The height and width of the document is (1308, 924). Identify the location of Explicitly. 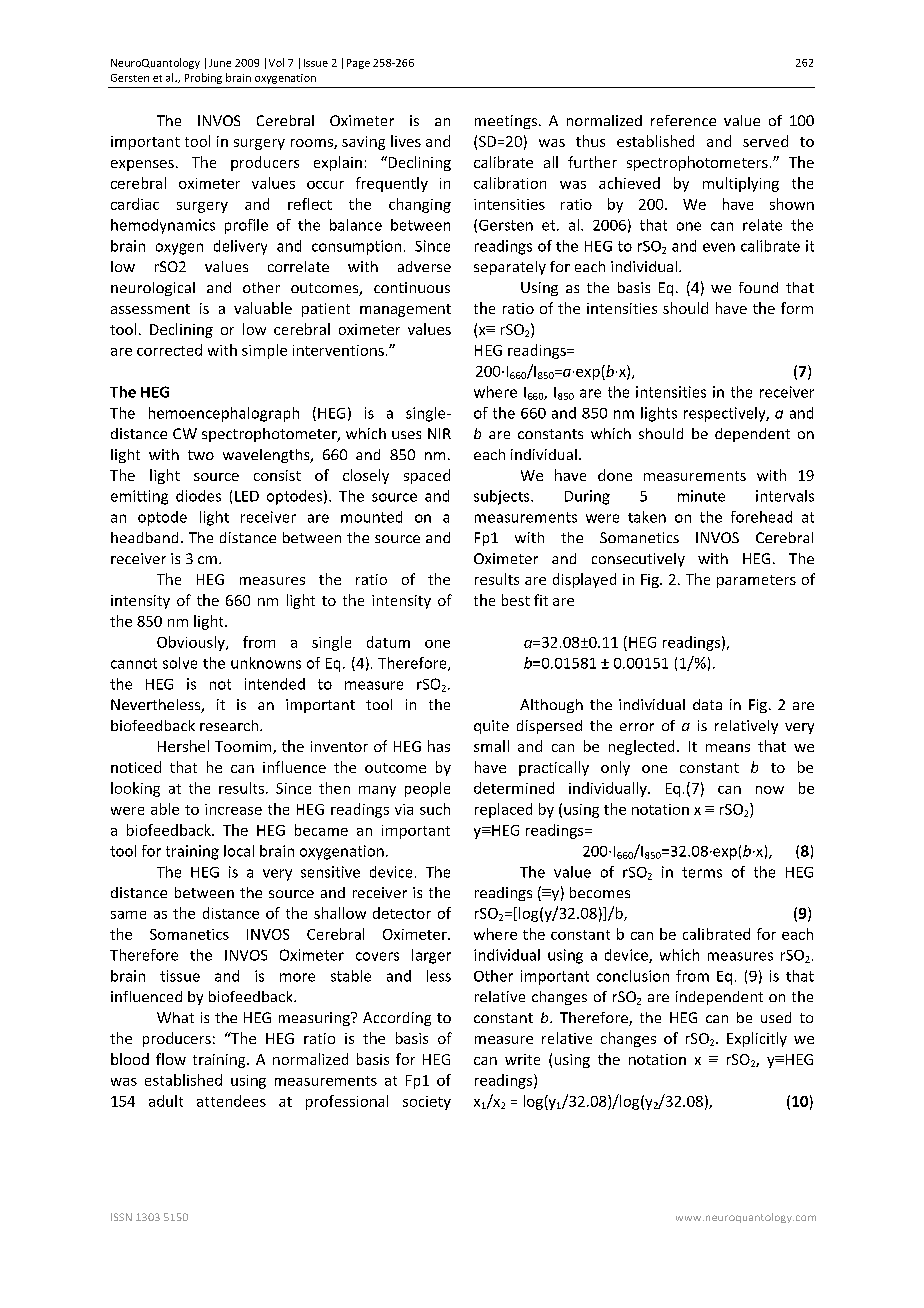
(757, 1039).
